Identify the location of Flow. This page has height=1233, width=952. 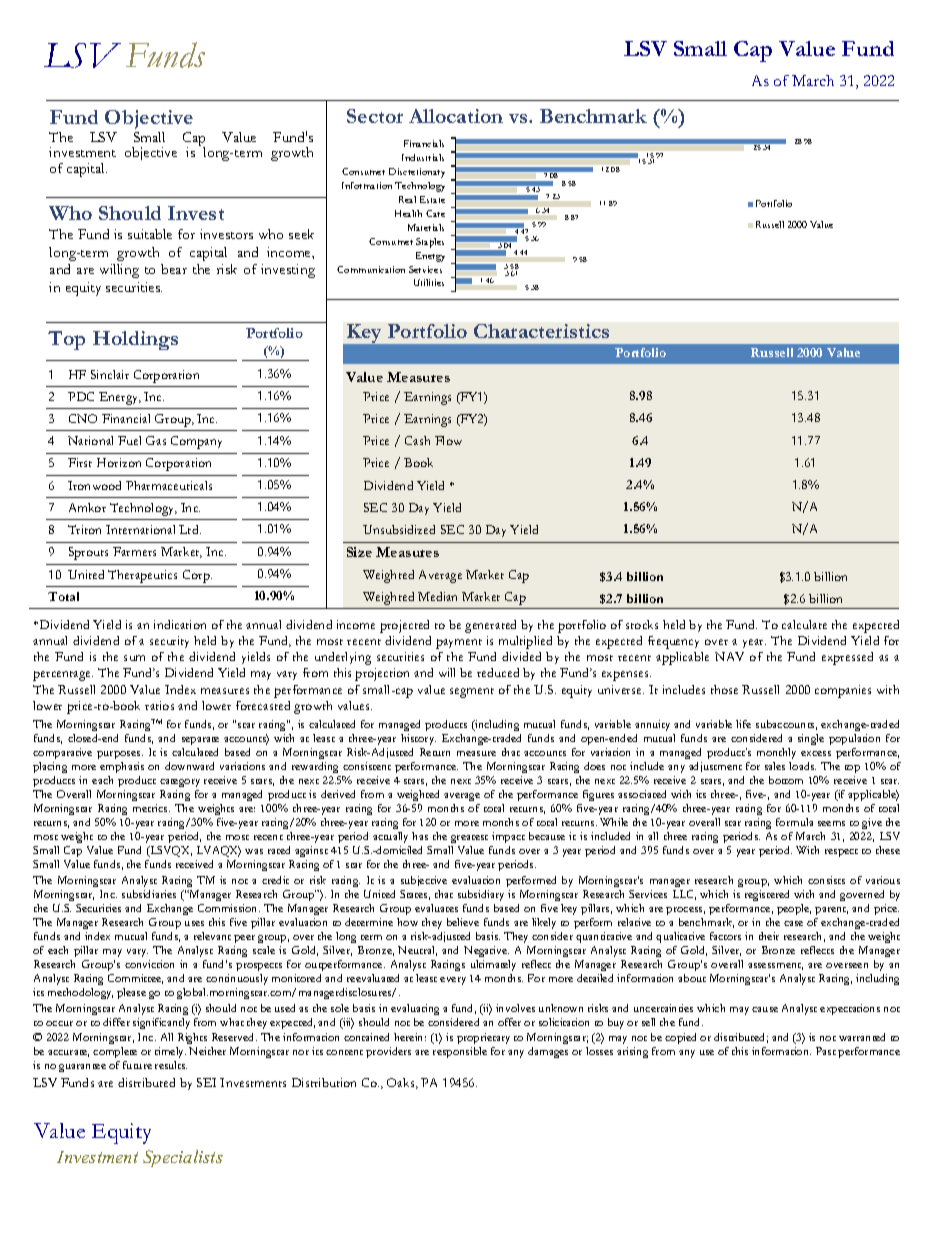
(448, 440).
